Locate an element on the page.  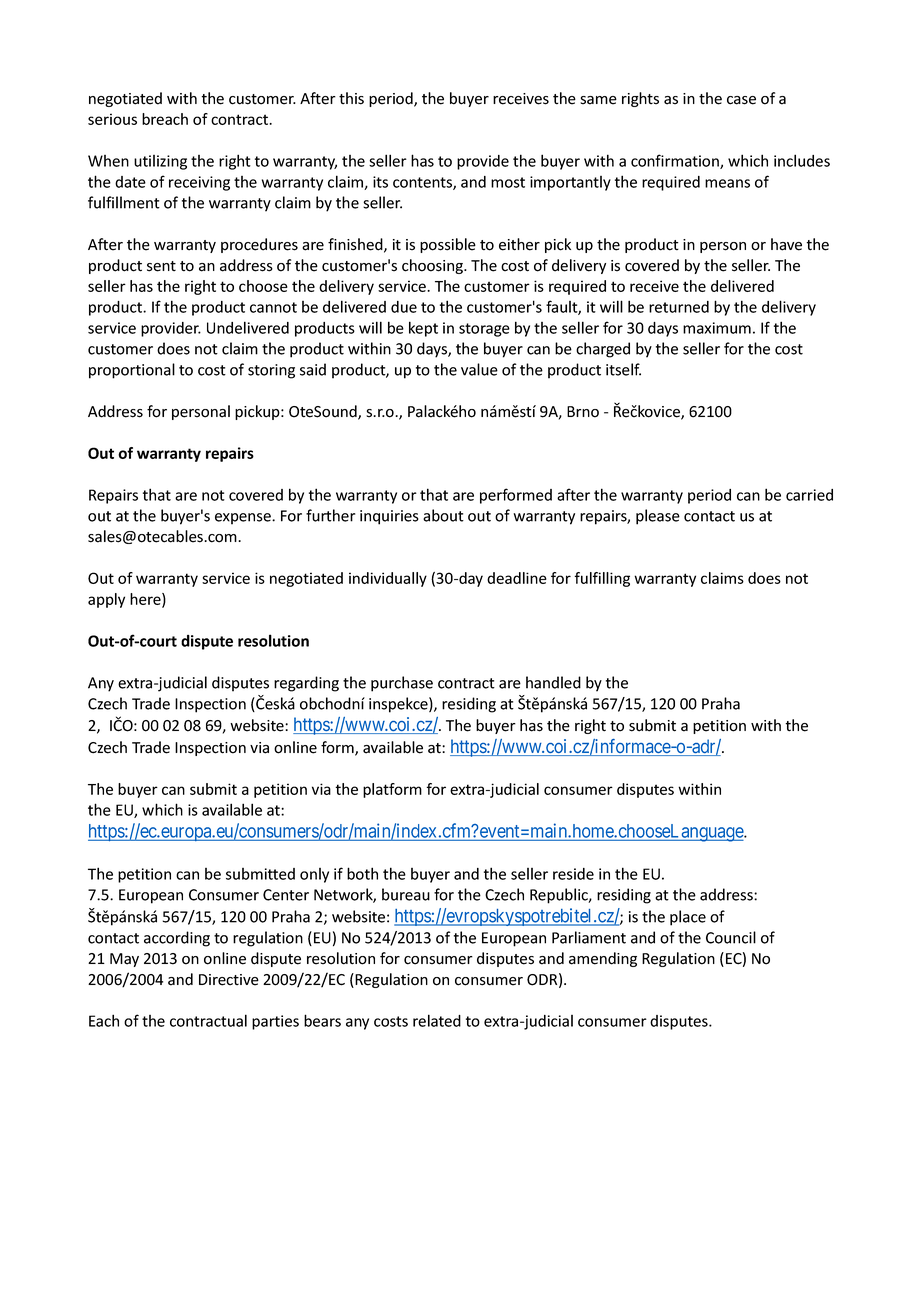
purchase is located at coordinates (402, 684).
